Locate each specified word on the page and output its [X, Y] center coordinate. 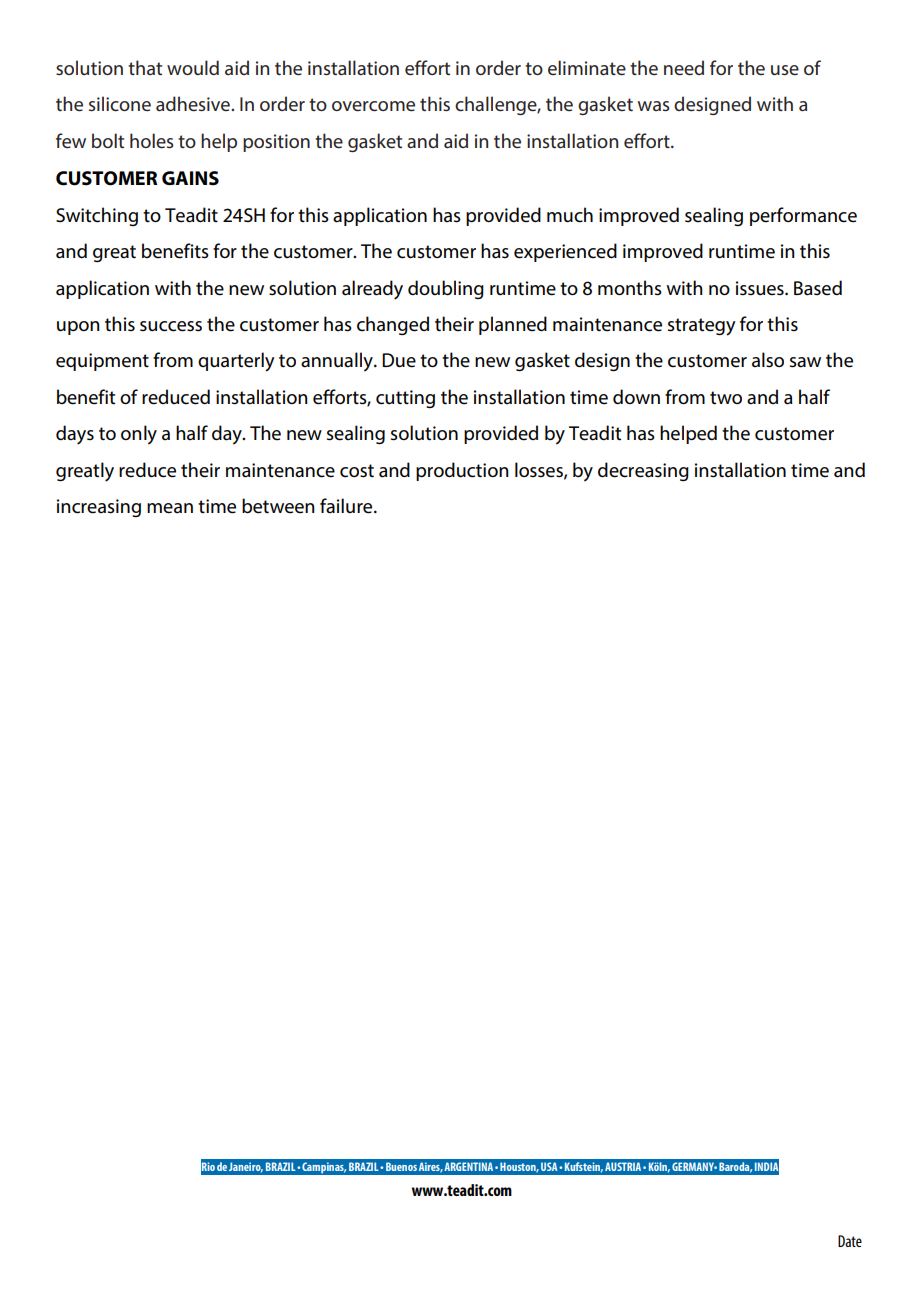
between [278, 506]
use [785, 70]
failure [347, 506]
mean [170, 508]
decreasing [643, 471]
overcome [373, 106]
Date [850, 1241]
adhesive [194, 103]
